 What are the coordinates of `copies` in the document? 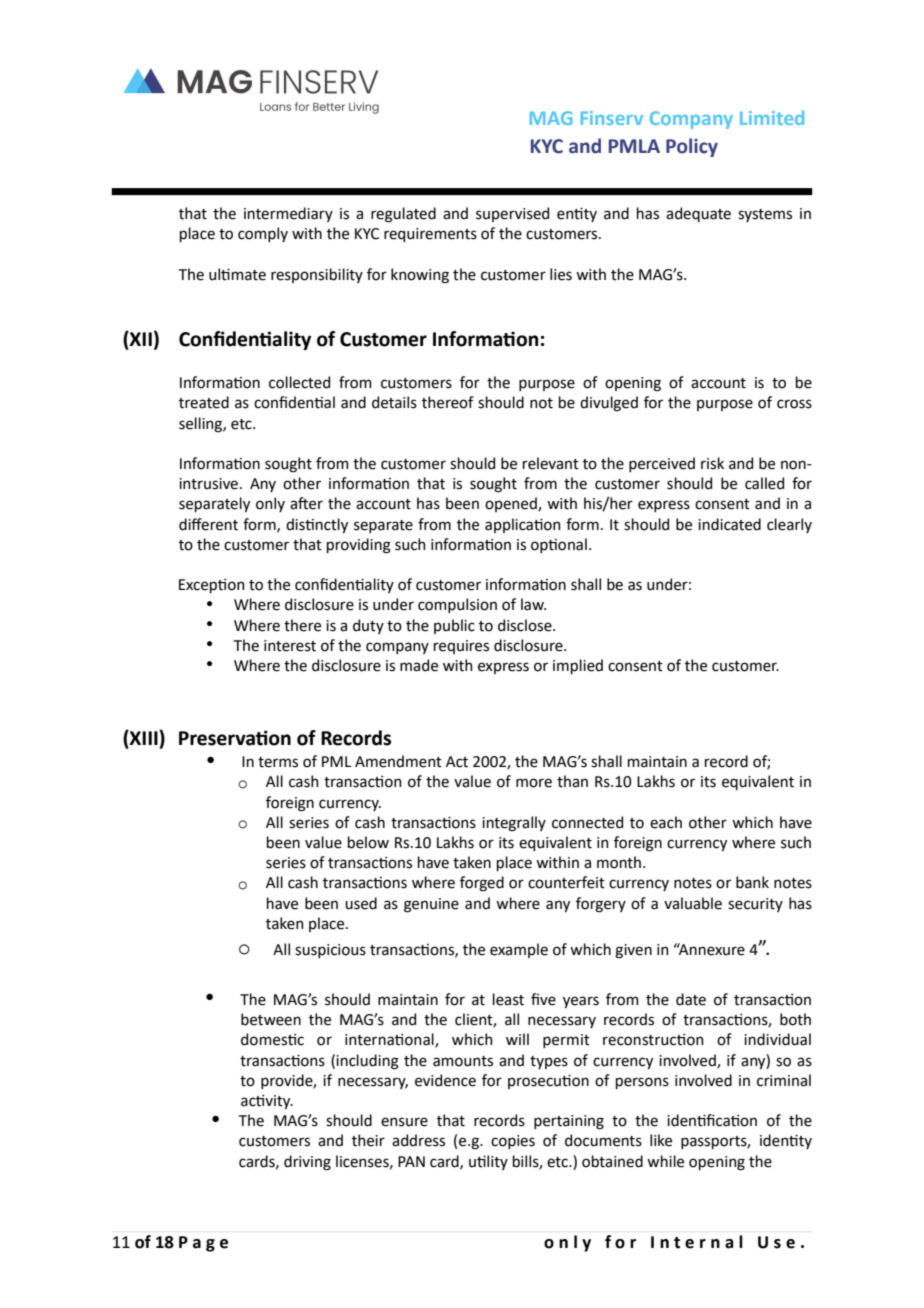 It's located at (513, 1142).
